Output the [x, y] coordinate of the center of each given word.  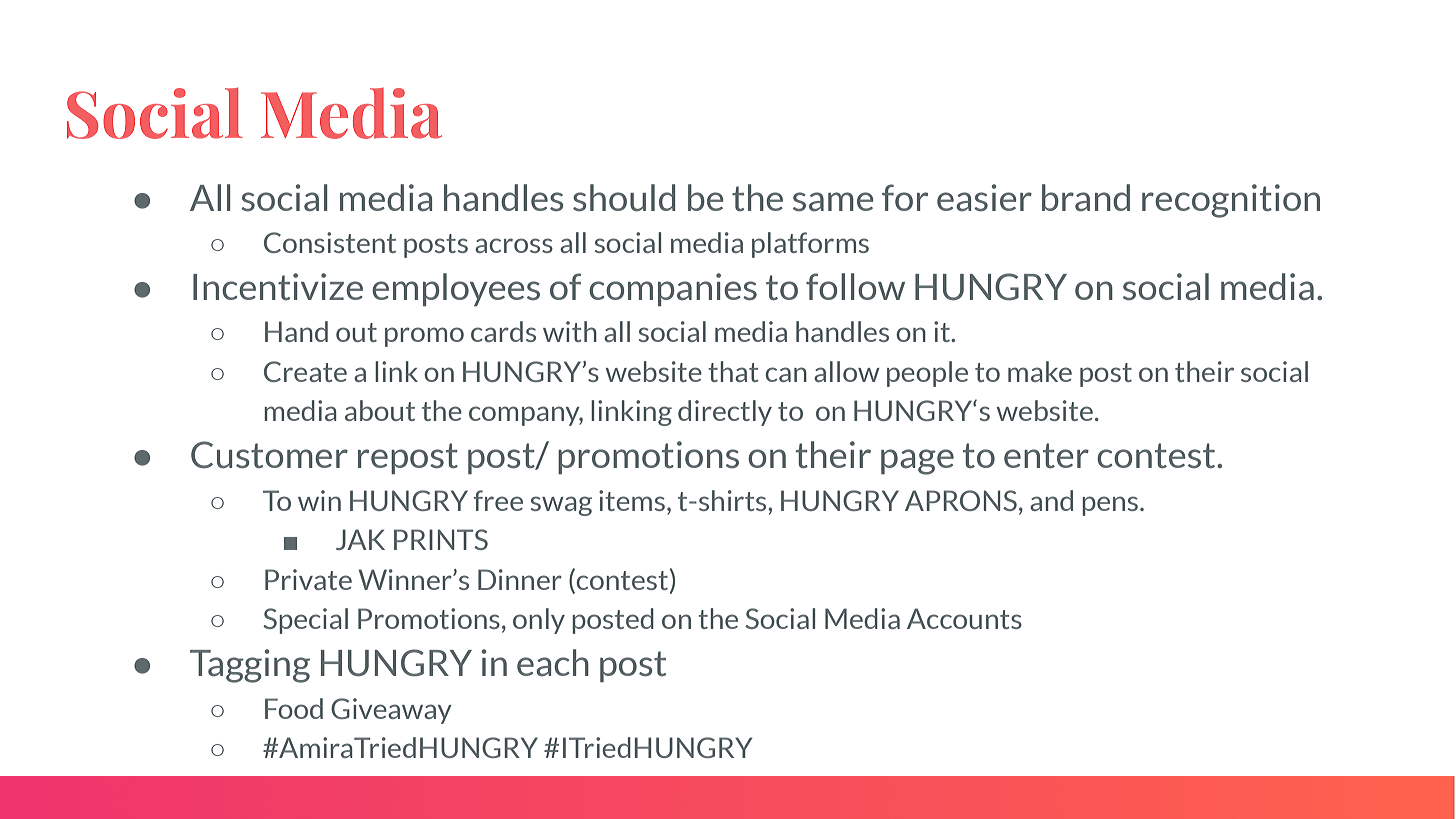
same [833, 201]
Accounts [964, 618]
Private [308, 579]
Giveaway [391, 711]
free [498, 500]
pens [1111, 506]
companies [673, 289]
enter [1046, 455]
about [380, 410]
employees [456, 289]
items [632, 500]
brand [1086, 197]
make [1040, 371]
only [539, 621]
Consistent [330, 242]
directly [725, 413]
